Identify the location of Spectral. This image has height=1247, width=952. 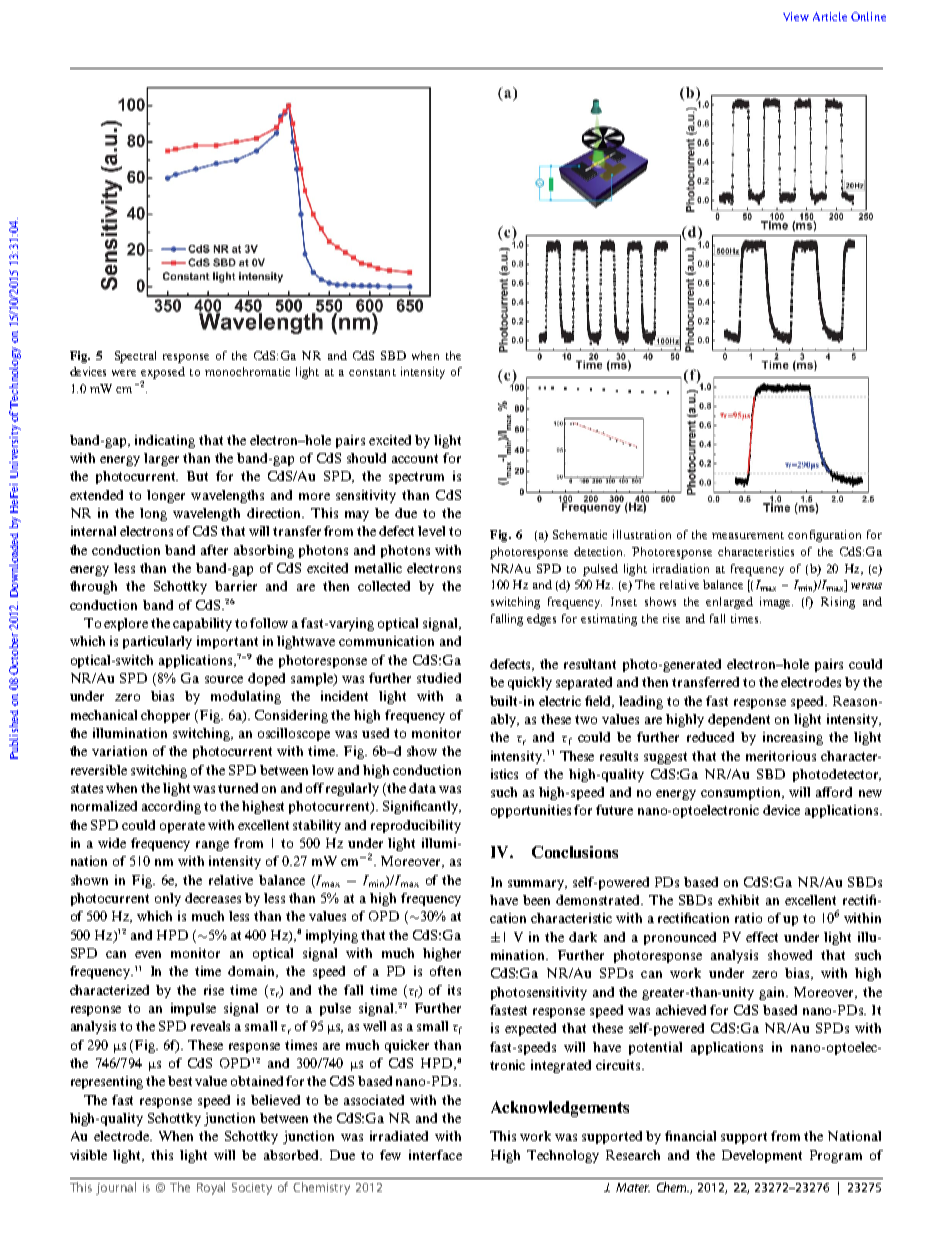
(135, 357).
